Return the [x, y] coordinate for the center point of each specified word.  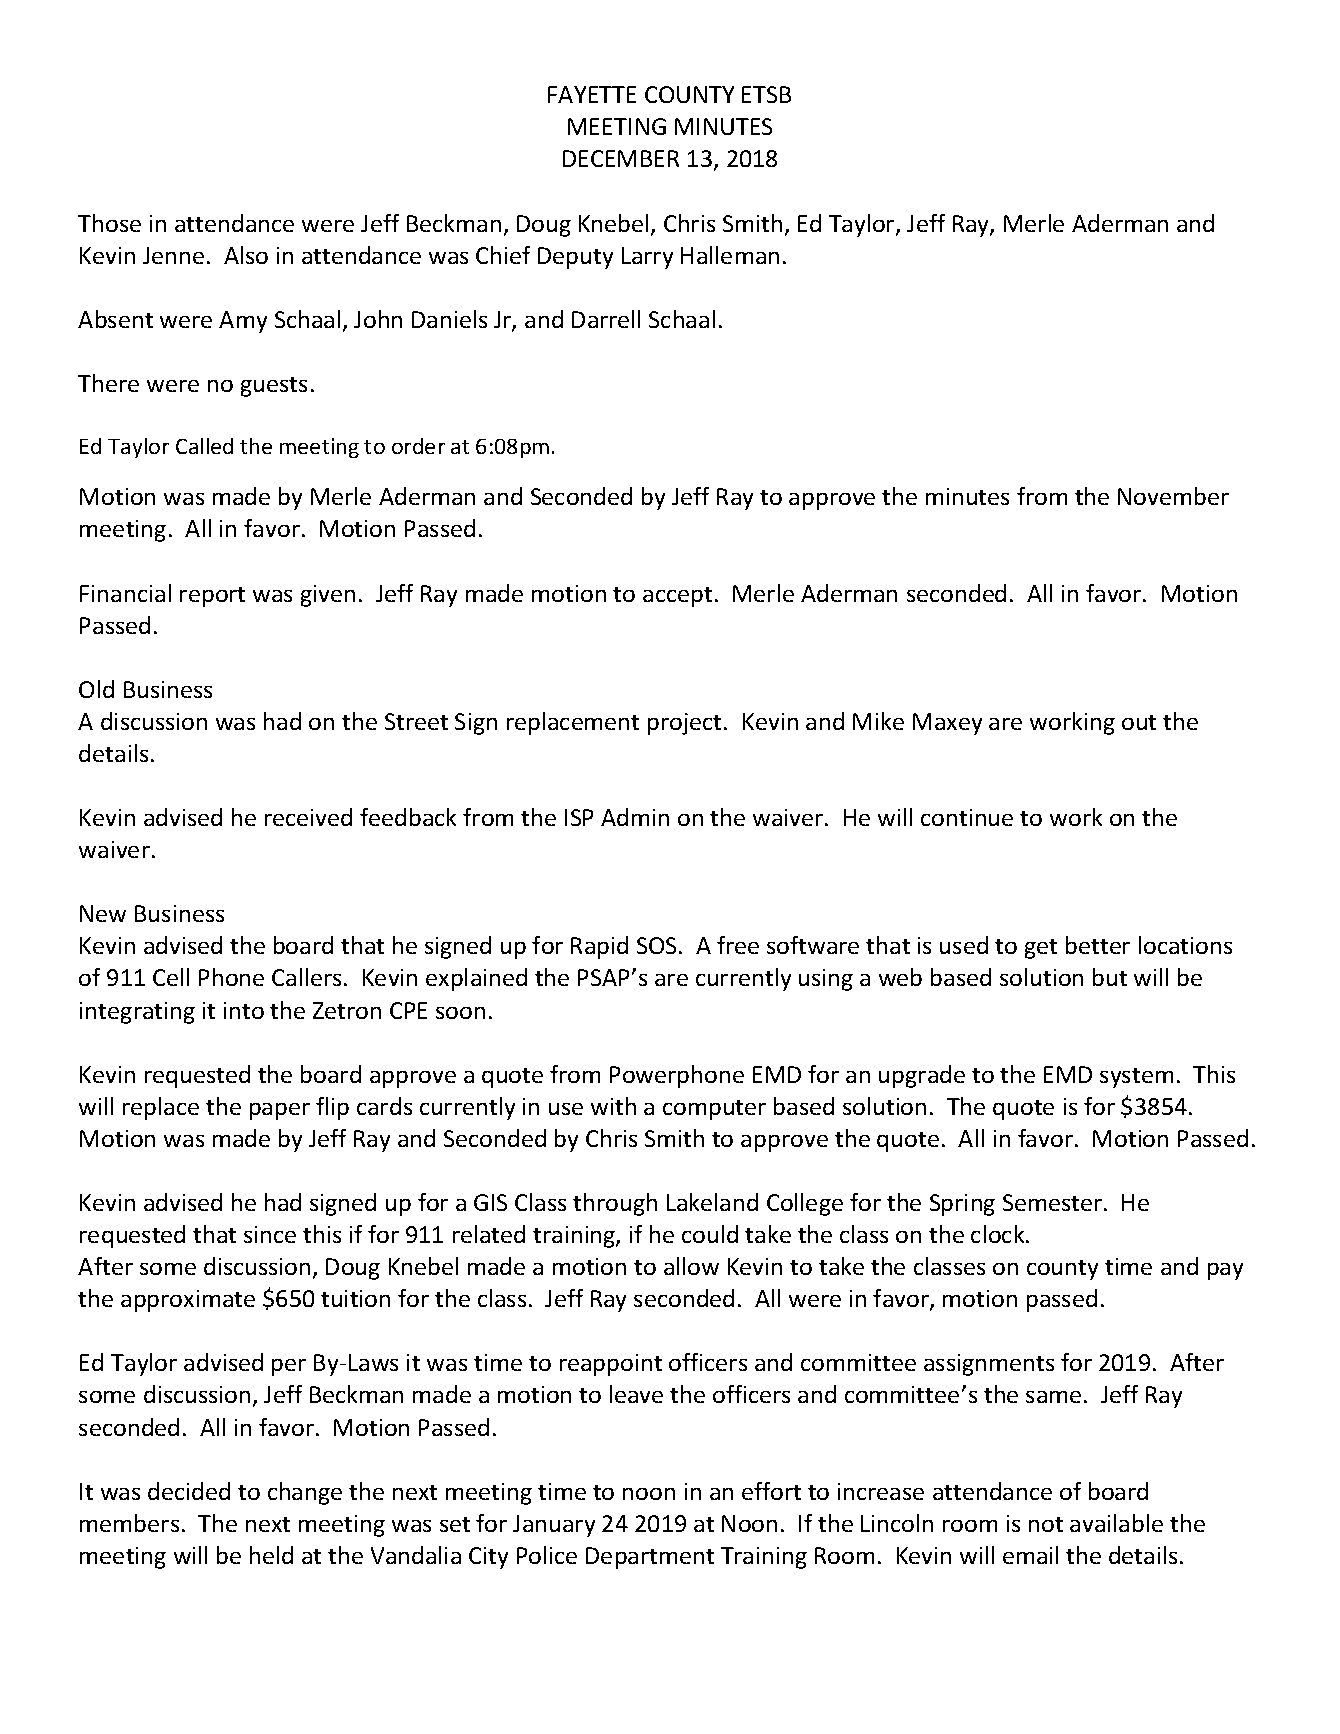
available [1116, 1523]
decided [189, 1491]
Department [650, 1558]
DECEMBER [621, 158]
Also [246, 255]
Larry [647, 258]
